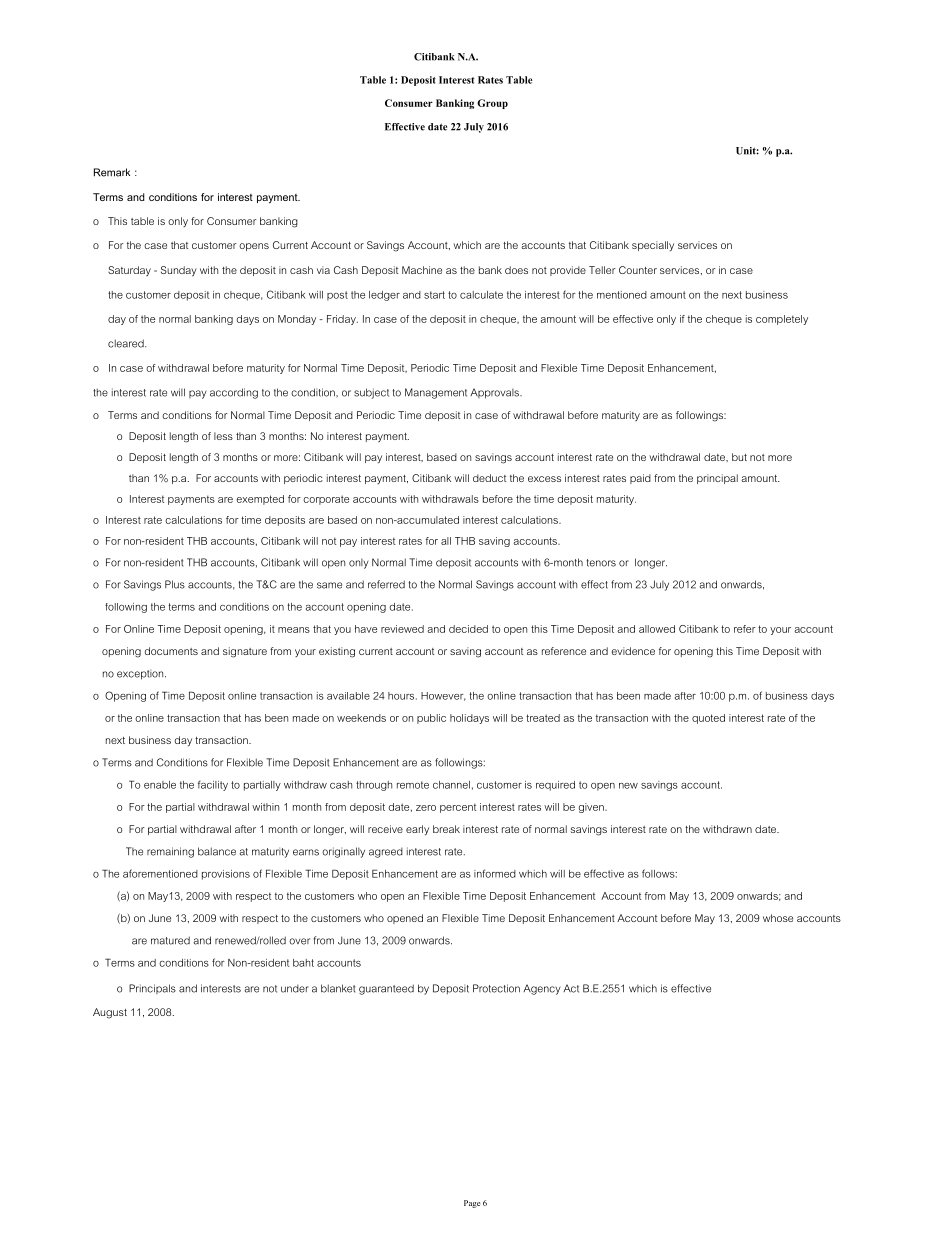  I want to click on August, so click(110, 1013).
